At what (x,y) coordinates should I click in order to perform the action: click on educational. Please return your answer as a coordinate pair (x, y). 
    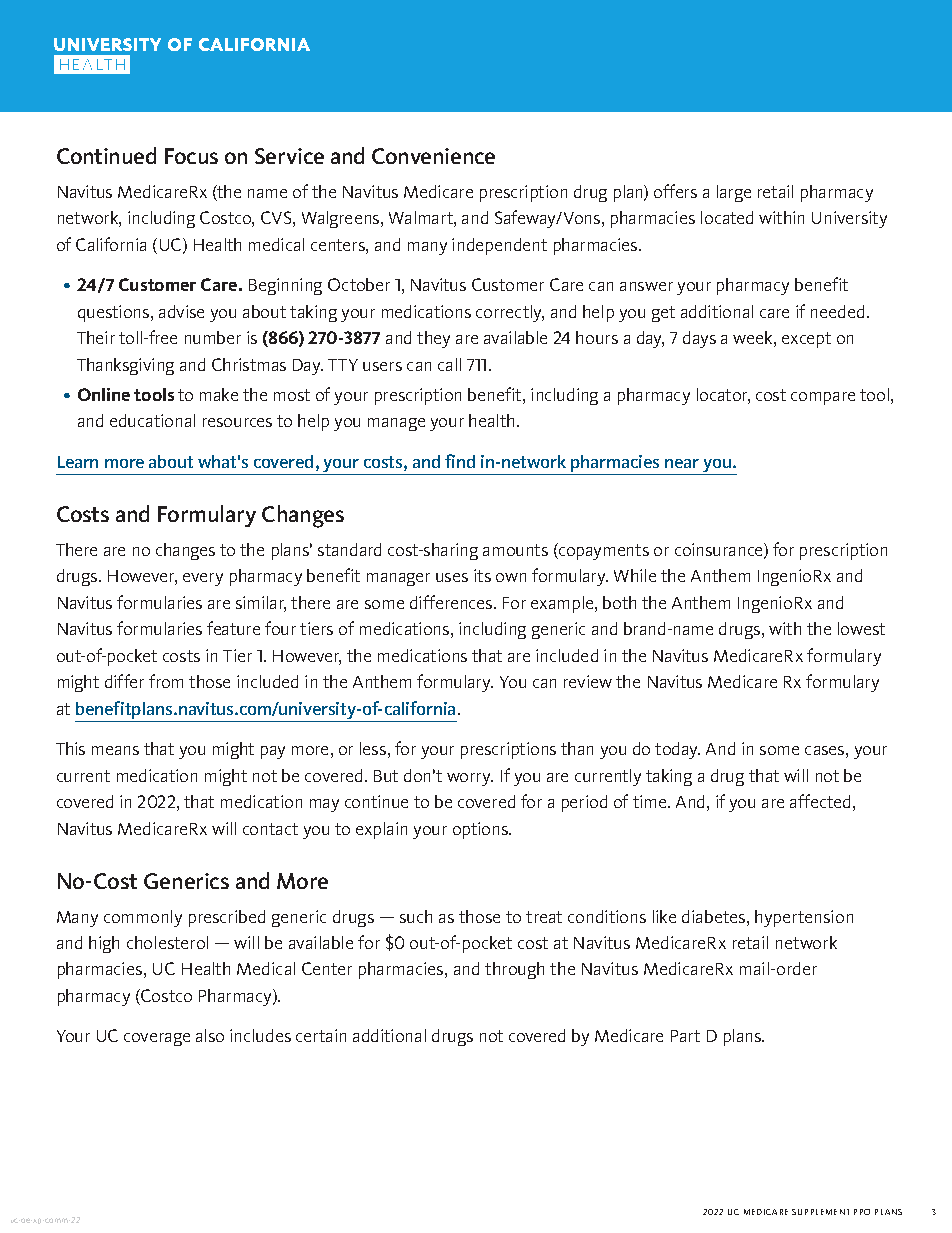
    Looking at the image, I should click on (152, 420).
